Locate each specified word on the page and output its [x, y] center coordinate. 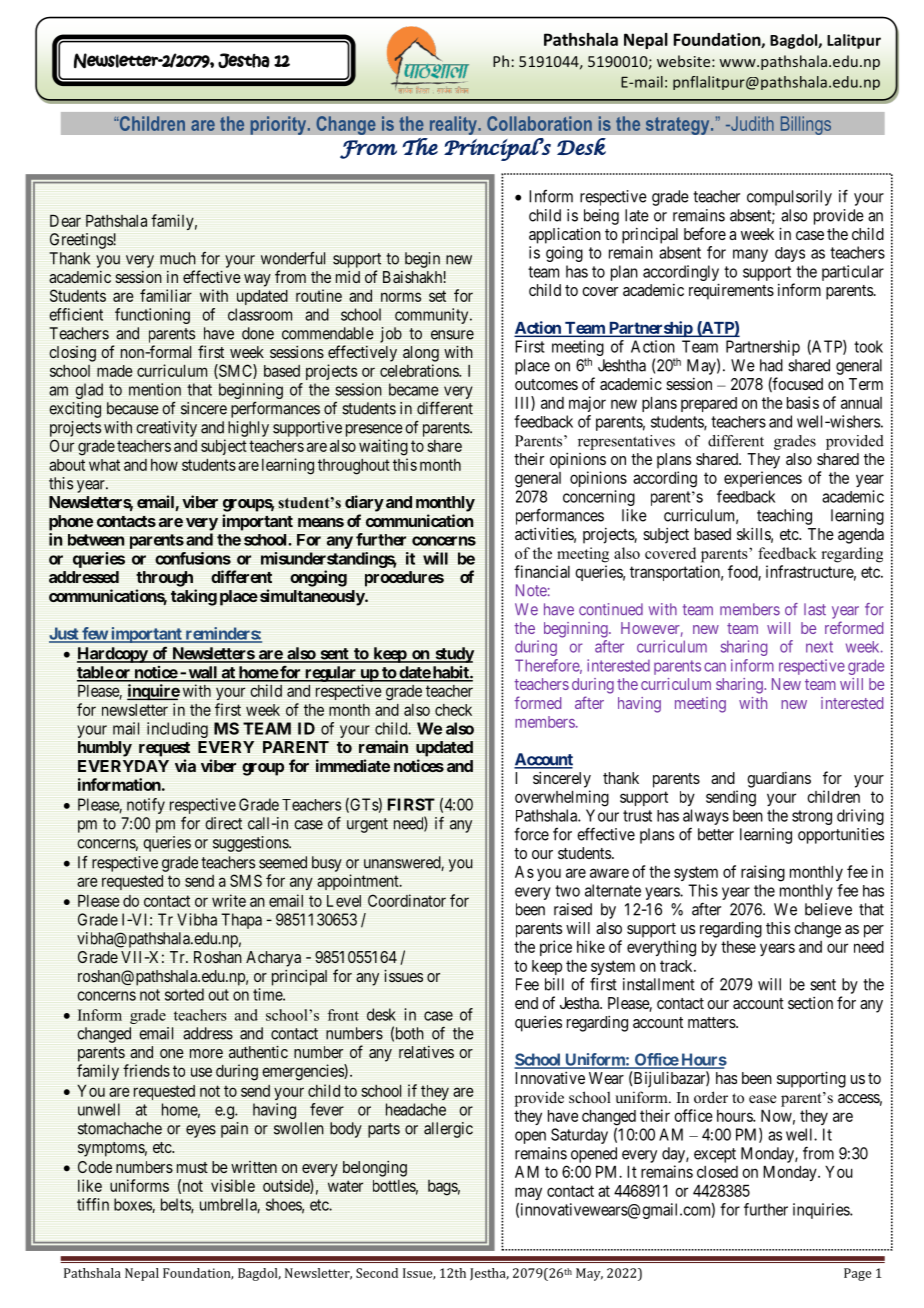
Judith [751, 123]
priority [279, 125]
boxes [133, 1205]
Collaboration [539, 123]
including [177, 730]
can [715, 667]
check [453, 710]
